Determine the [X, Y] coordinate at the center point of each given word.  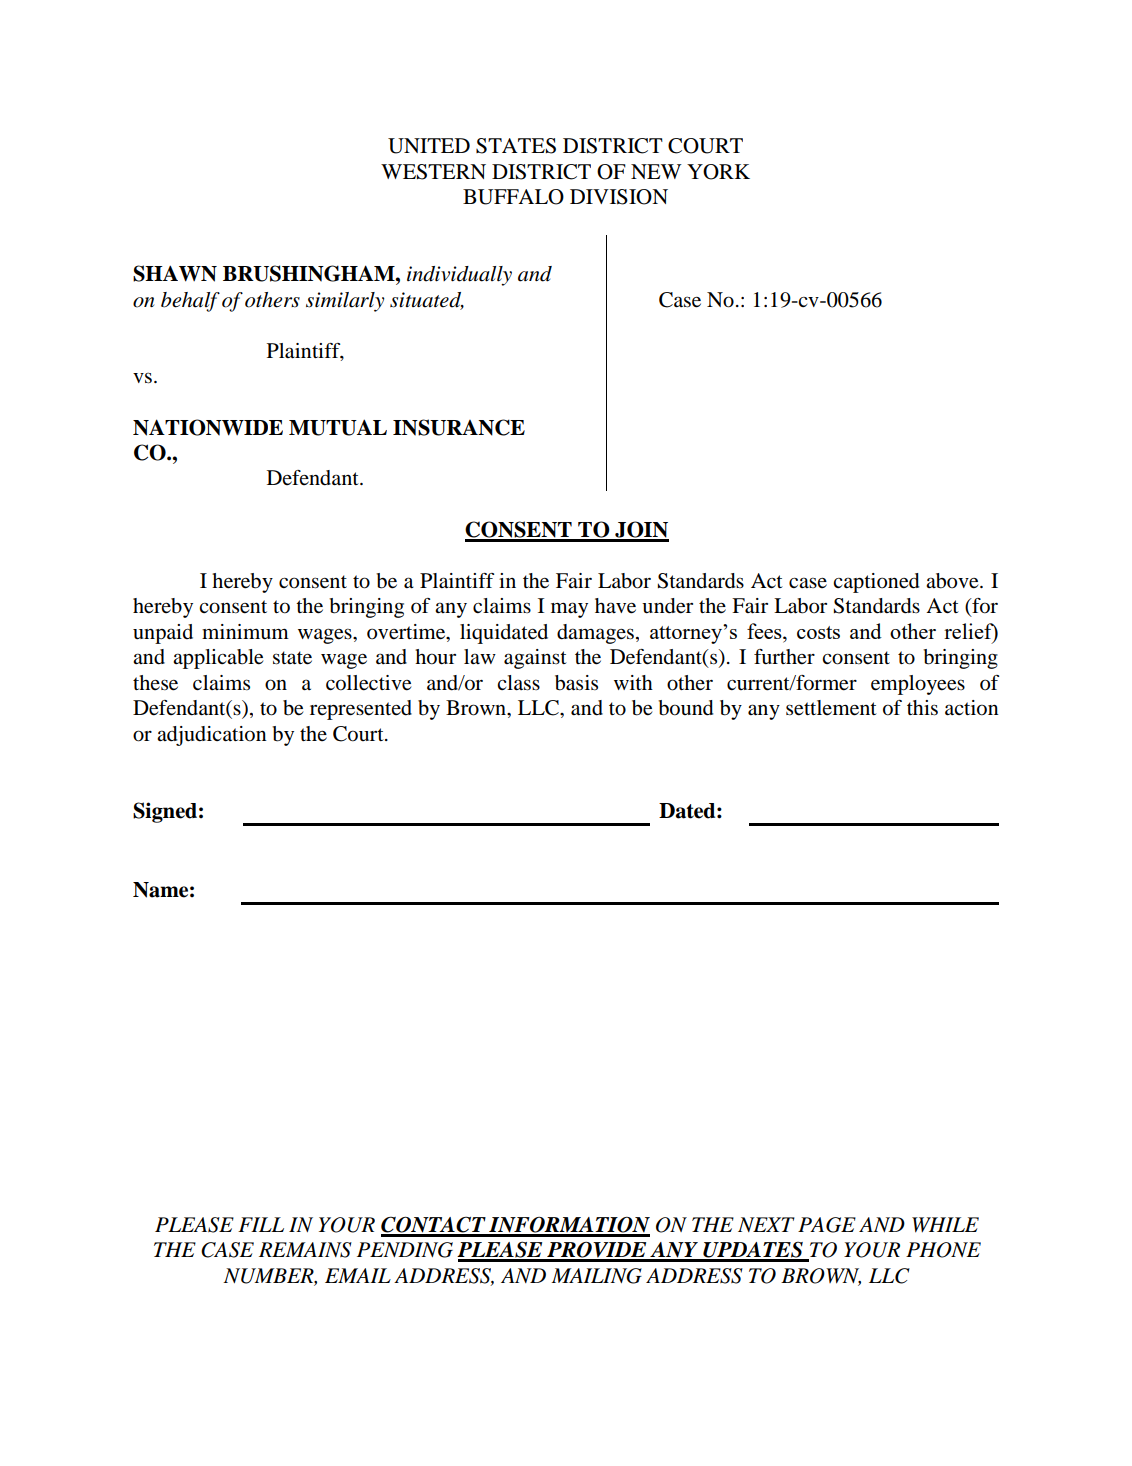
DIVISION [619, 197]
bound [686, 708]
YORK [718, 172]
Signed [165, 812]
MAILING [596, 1276]
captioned [876, 583]
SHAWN [175, 273]
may [569, 610]
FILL [261, 1224]
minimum [245, 632]
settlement [831, 708]
